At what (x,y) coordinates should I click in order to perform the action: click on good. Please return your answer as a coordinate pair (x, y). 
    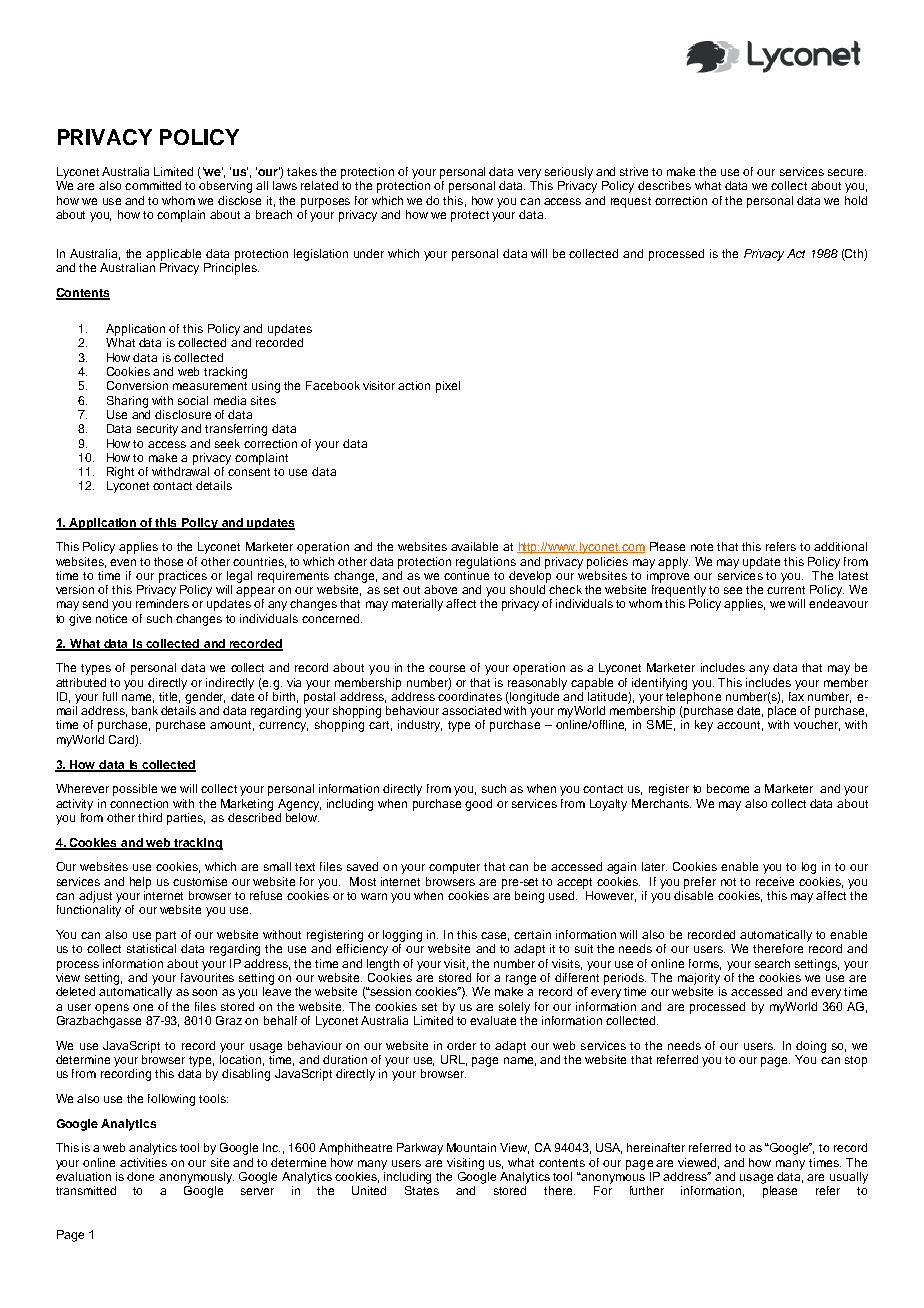
    Looking at the image, I should click on (478, 805).
